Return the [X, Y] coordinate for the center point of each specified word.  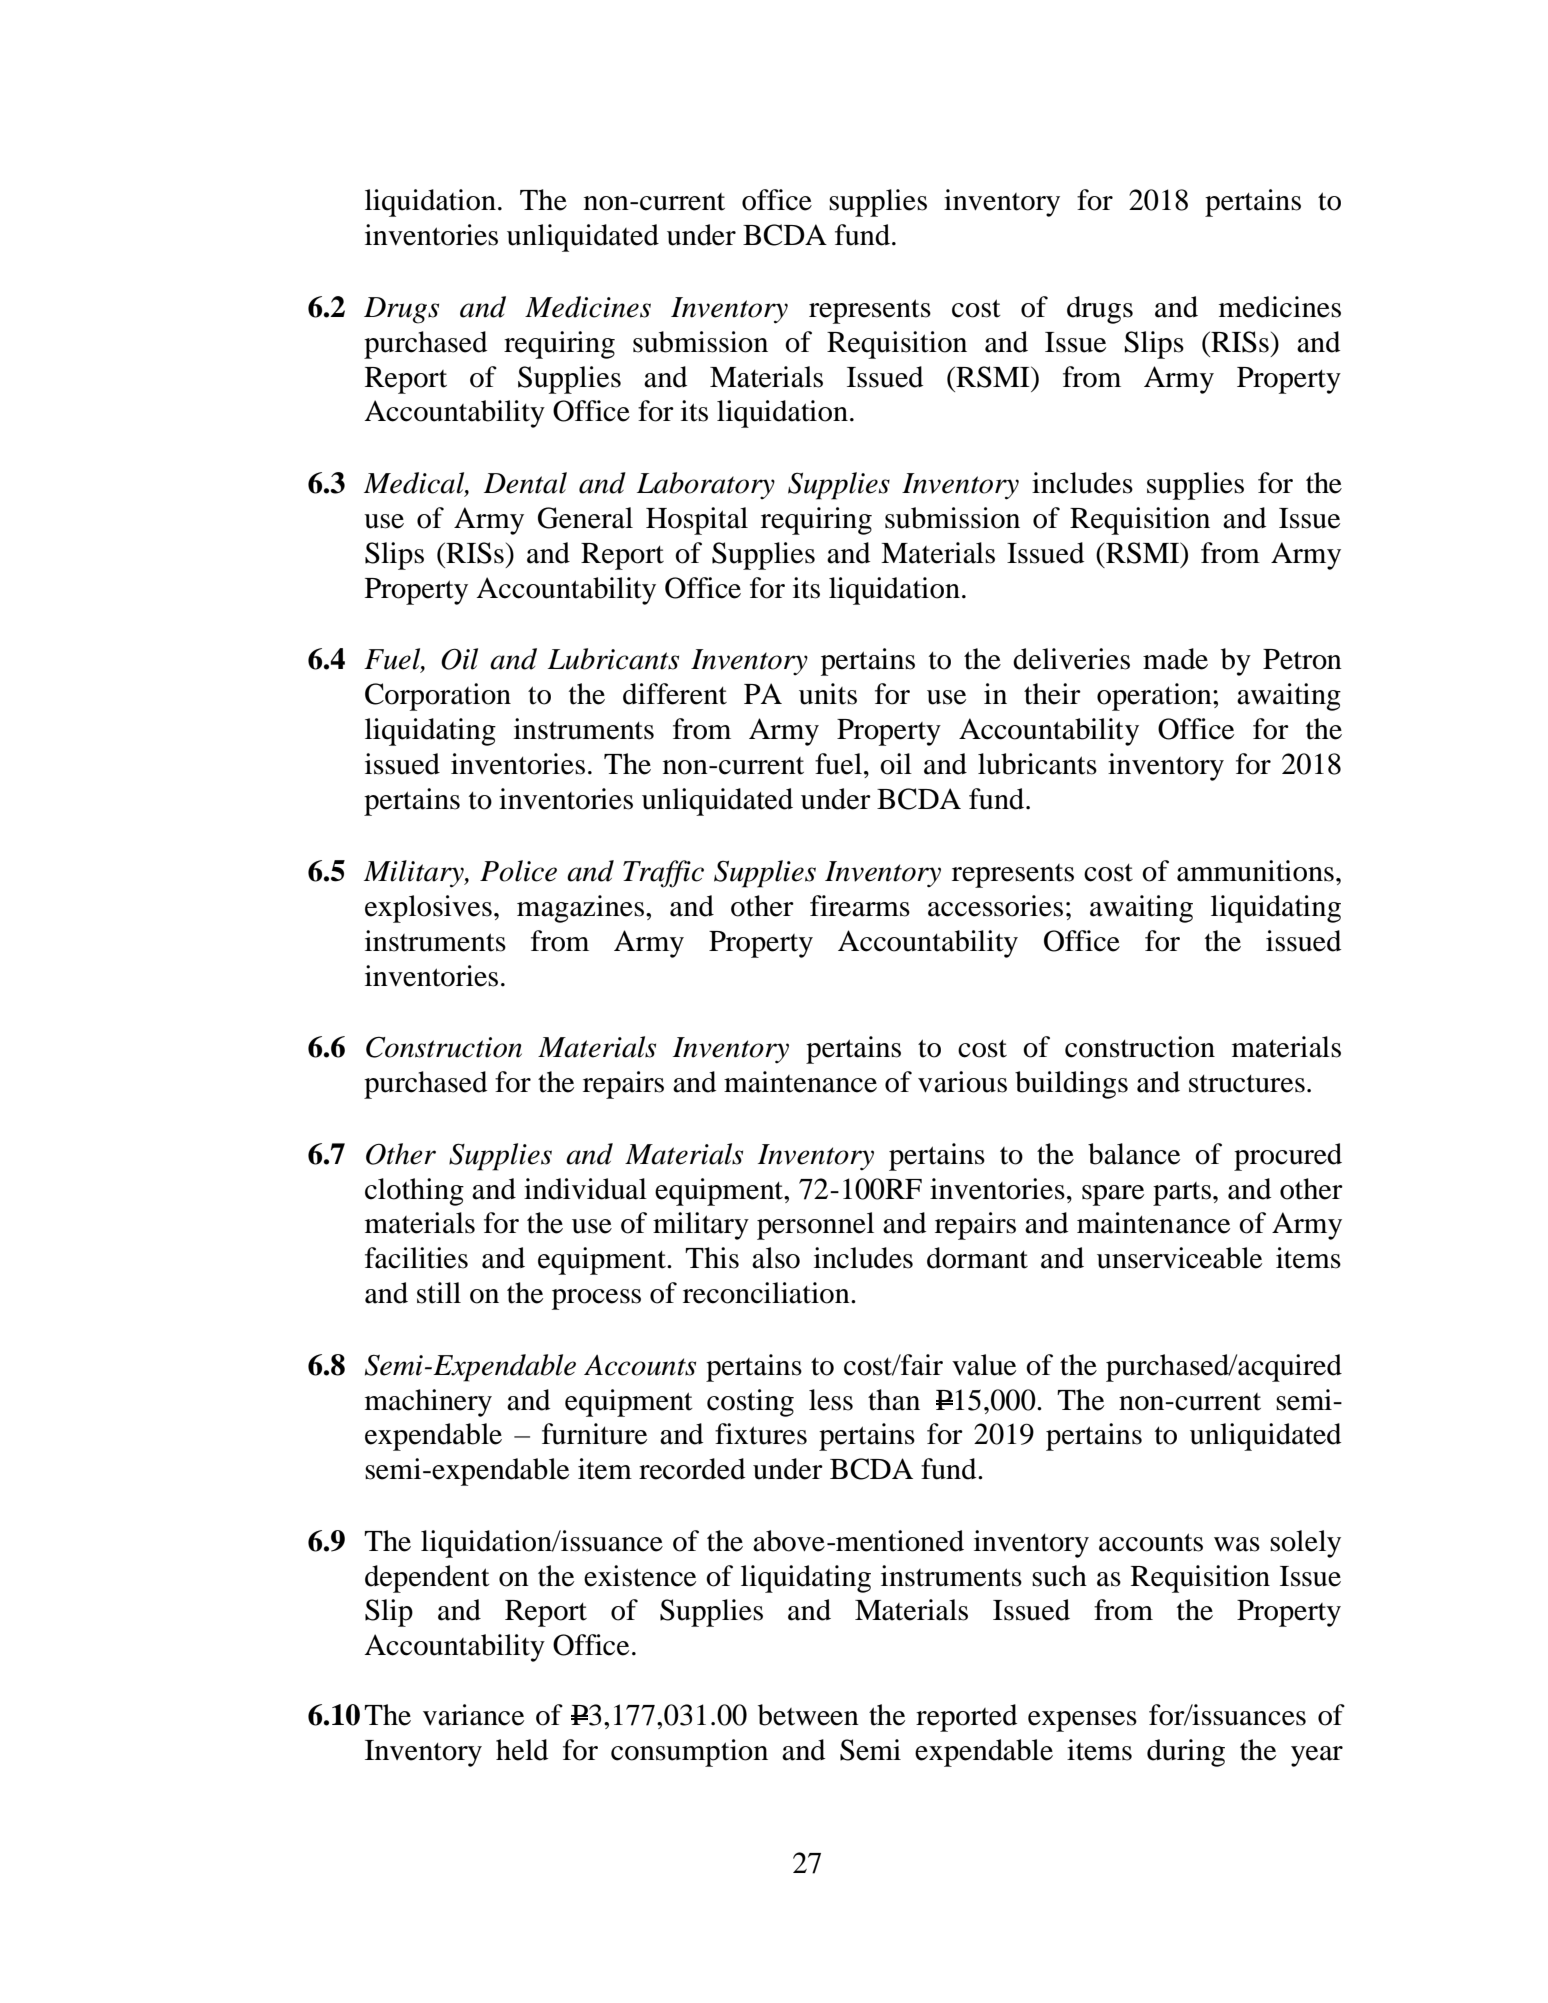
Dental [525, 483]
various [962, 1082]
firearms [860, 906]
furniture [594, 1434]
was [1237, 1544]
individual [585, 1189]
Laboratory [706, 485]
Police [518, 871]
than [894, 1400]
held [522, 1750]
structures [1247, 1084]
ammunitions [1255, 871]
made [1175, 659]
